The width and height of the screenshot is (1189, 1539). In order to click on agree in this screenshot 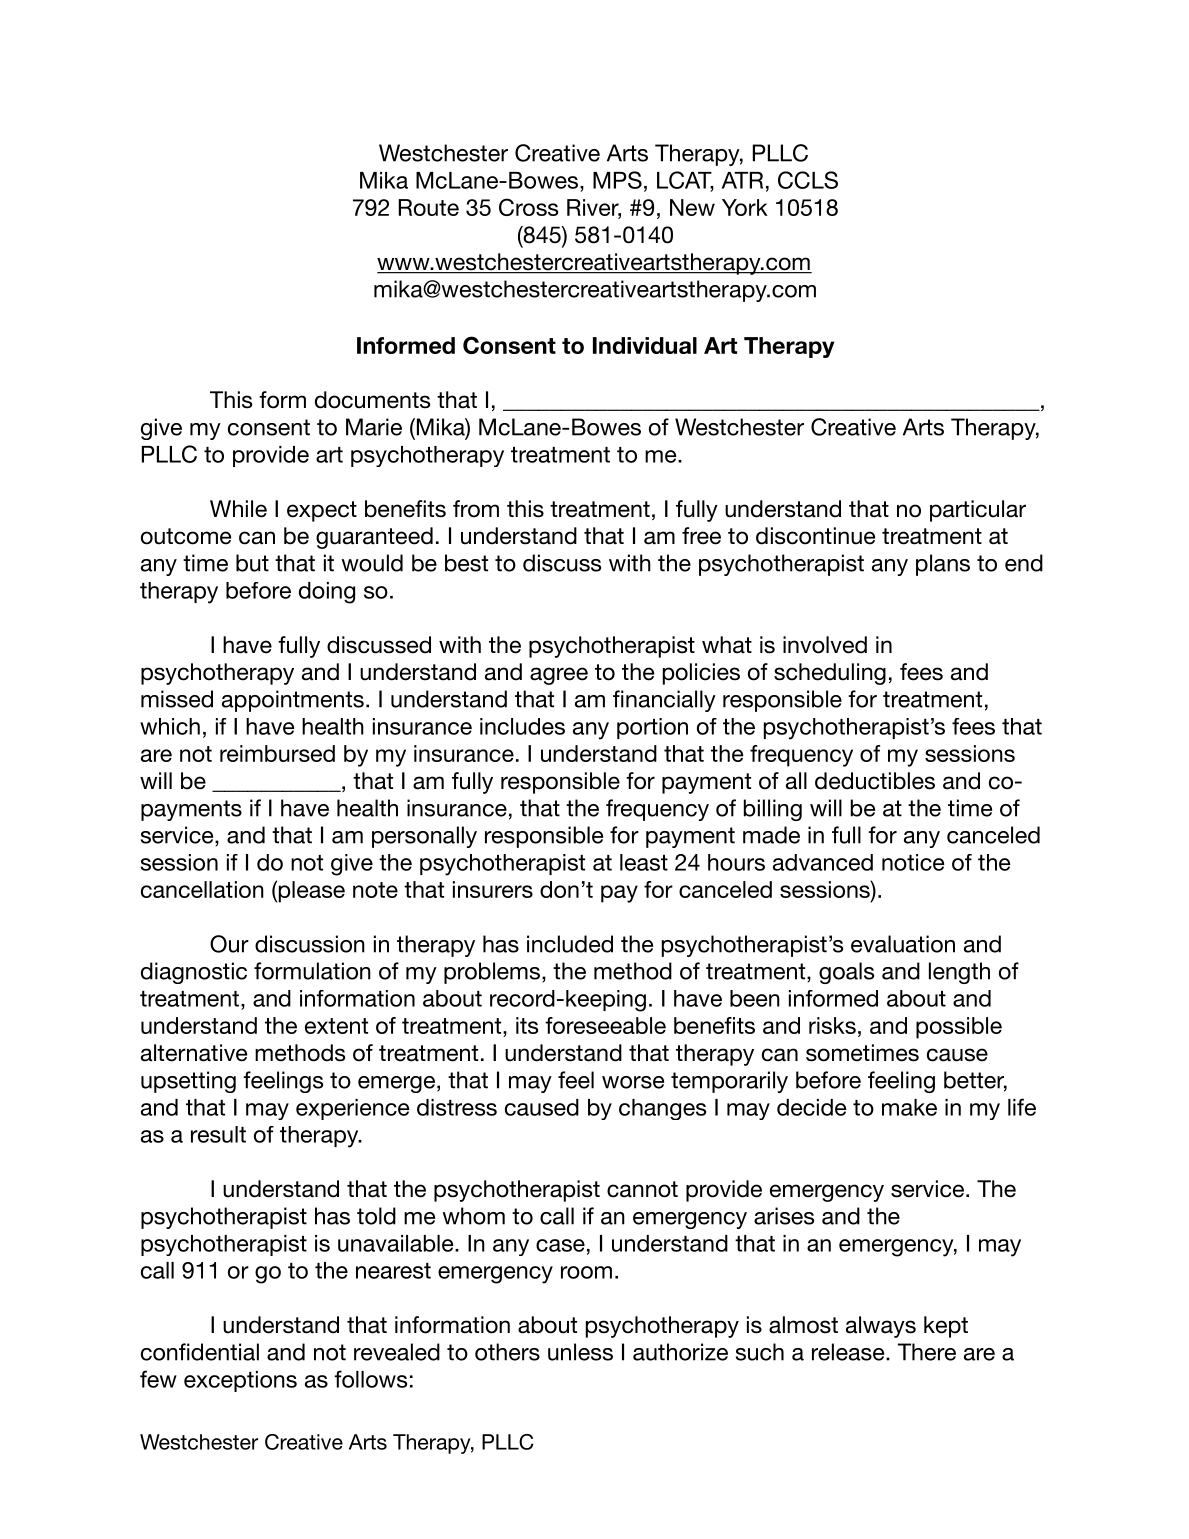, I will do `click(559, 676)`.
